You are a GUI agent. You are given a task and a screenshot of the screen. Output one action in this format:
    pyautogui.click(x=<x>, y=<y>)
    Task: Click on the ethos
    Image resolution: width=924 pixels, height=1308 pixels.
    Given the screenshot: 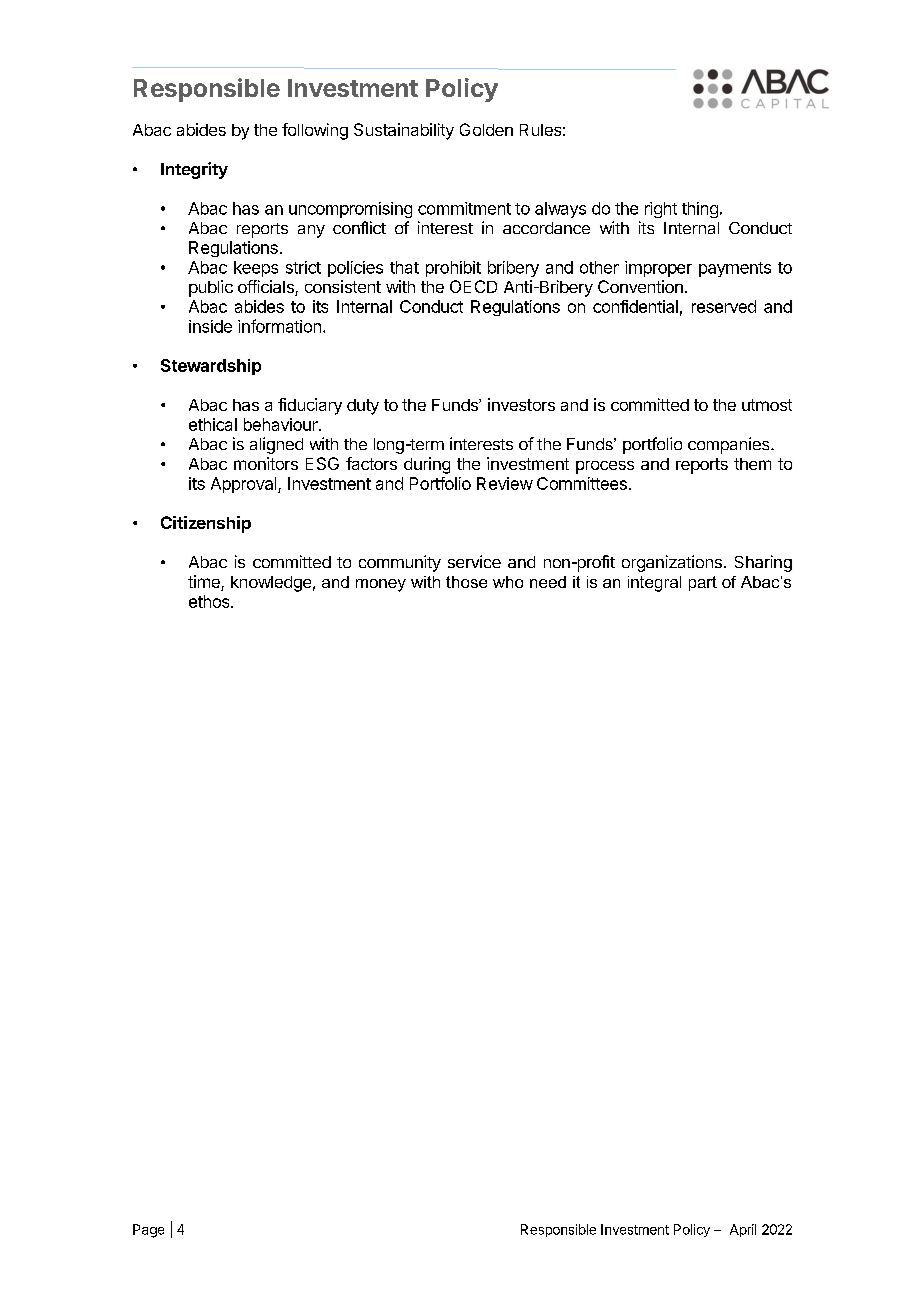 What is the action you would take?
    pyautogui.click(x=210, y=601)
